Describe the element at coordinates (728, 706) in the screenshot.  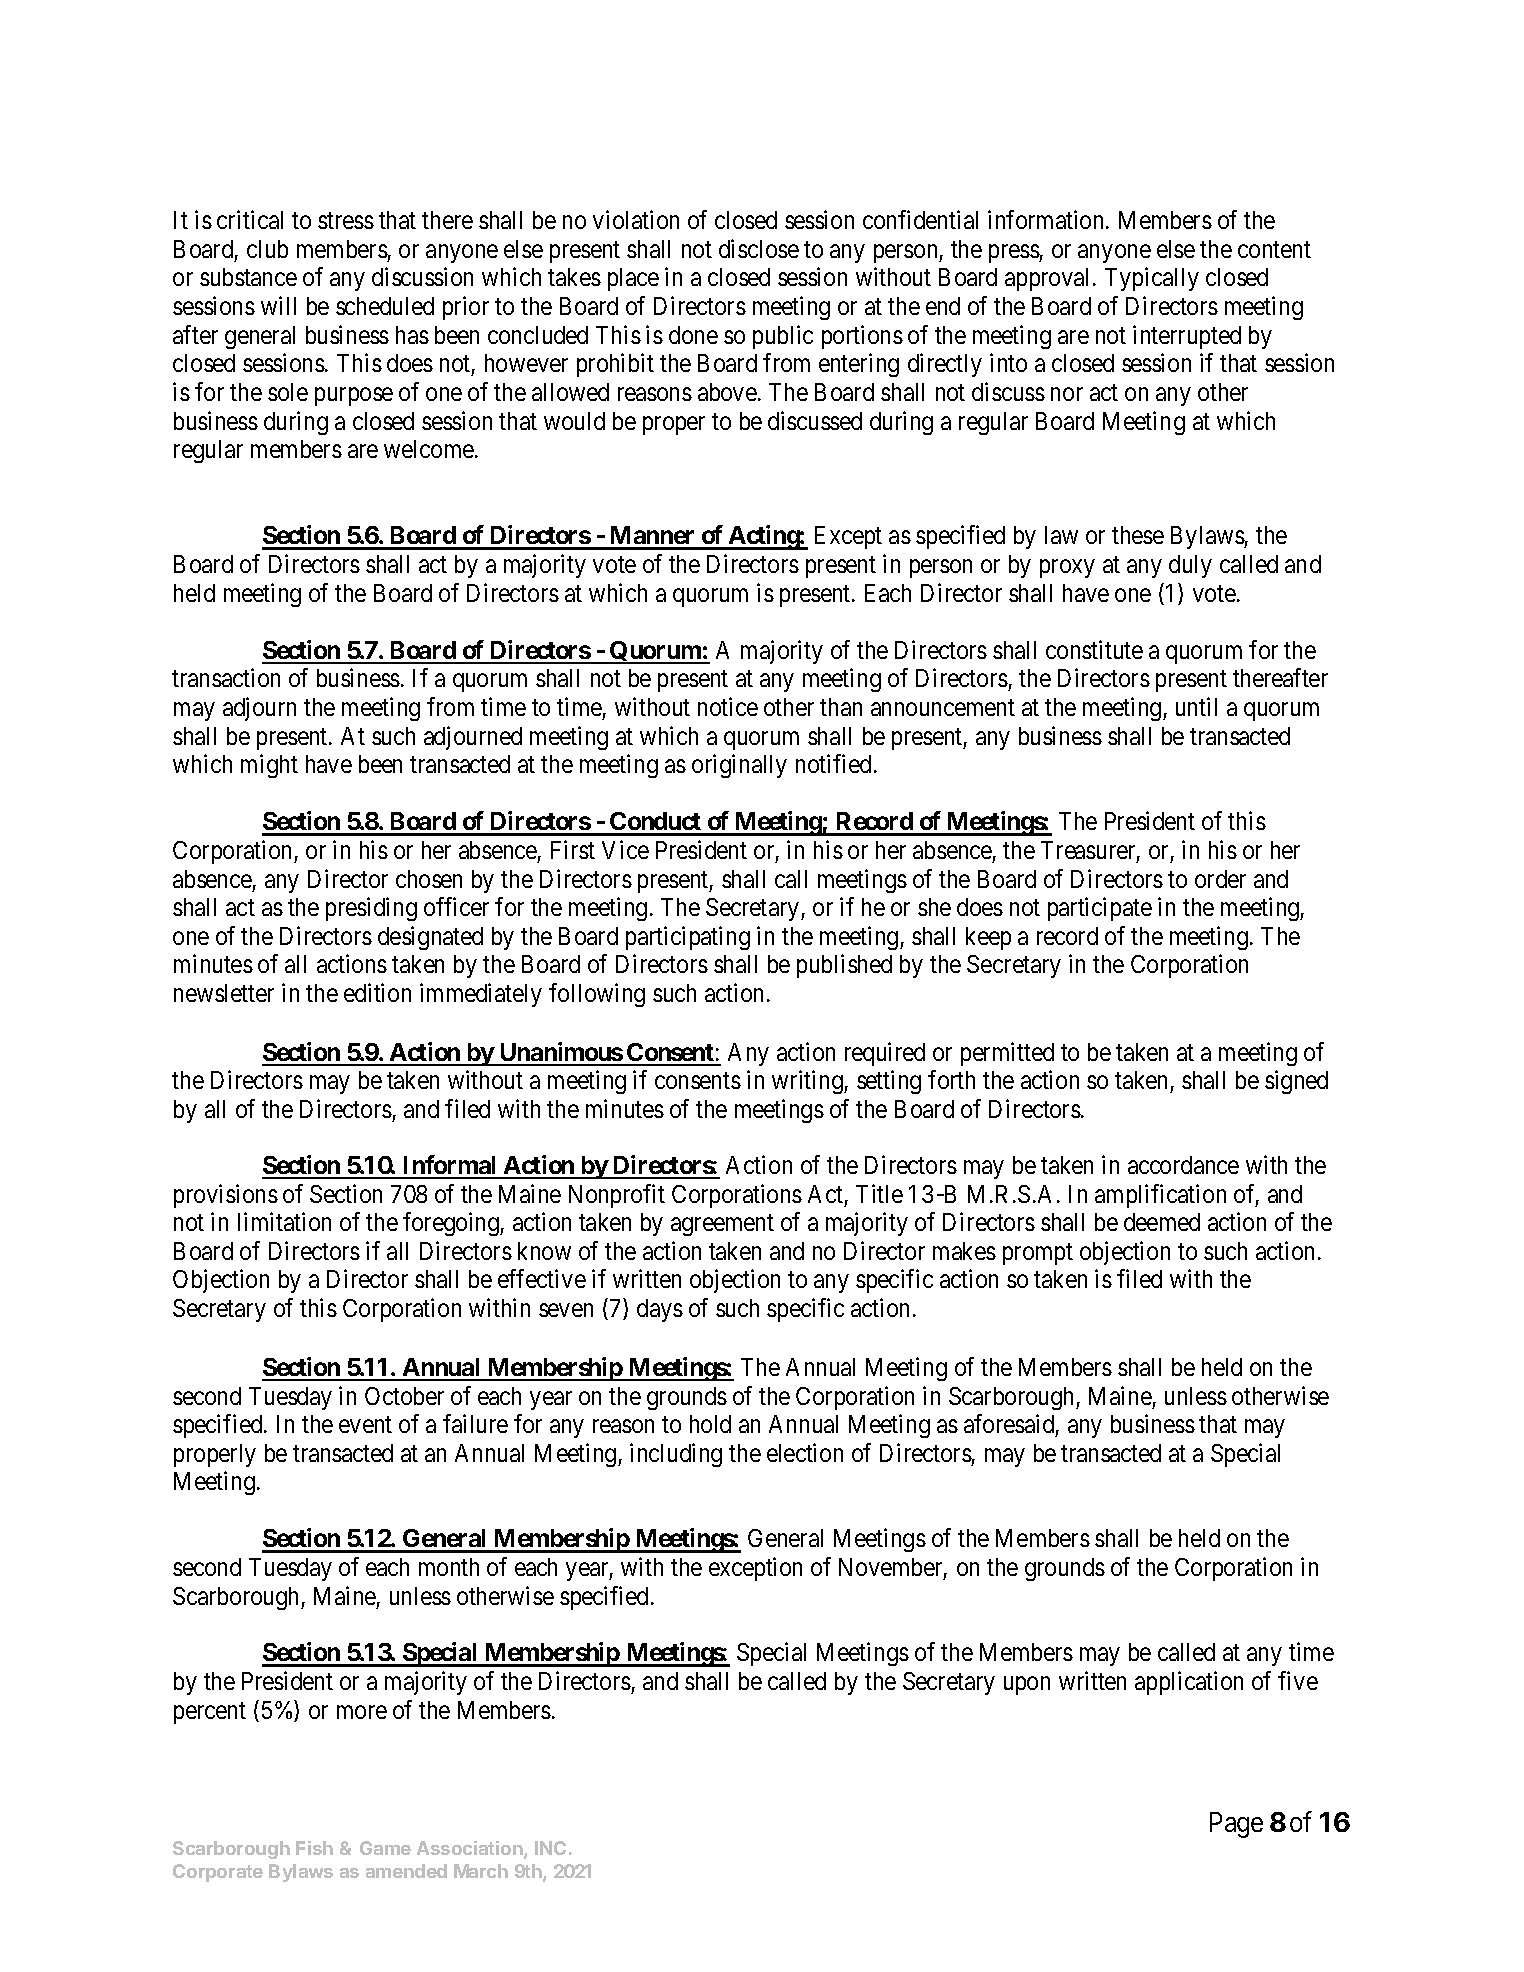
I see `notice` at that location.
